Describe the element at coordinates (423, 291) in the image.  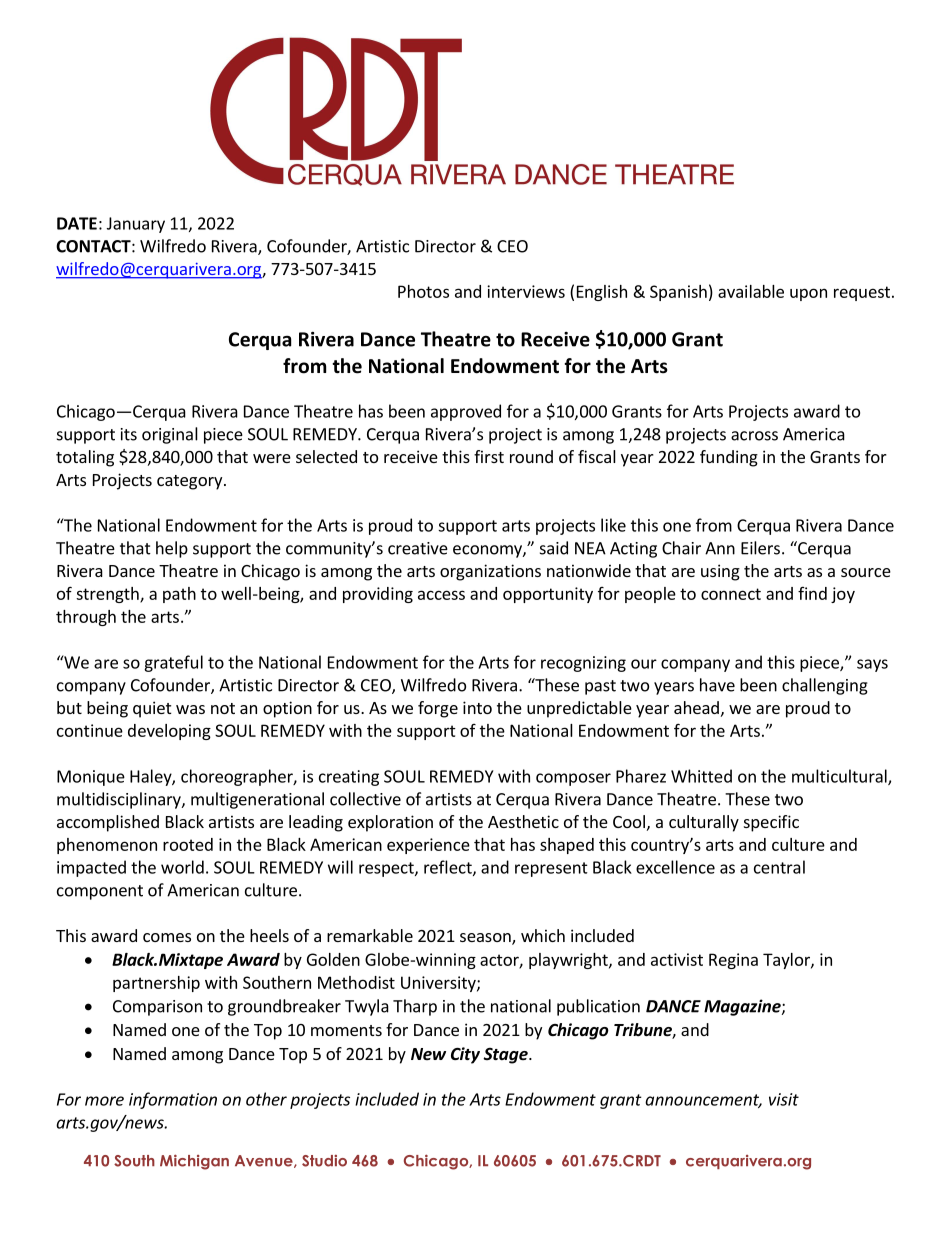
I see `Photos` at that location.
